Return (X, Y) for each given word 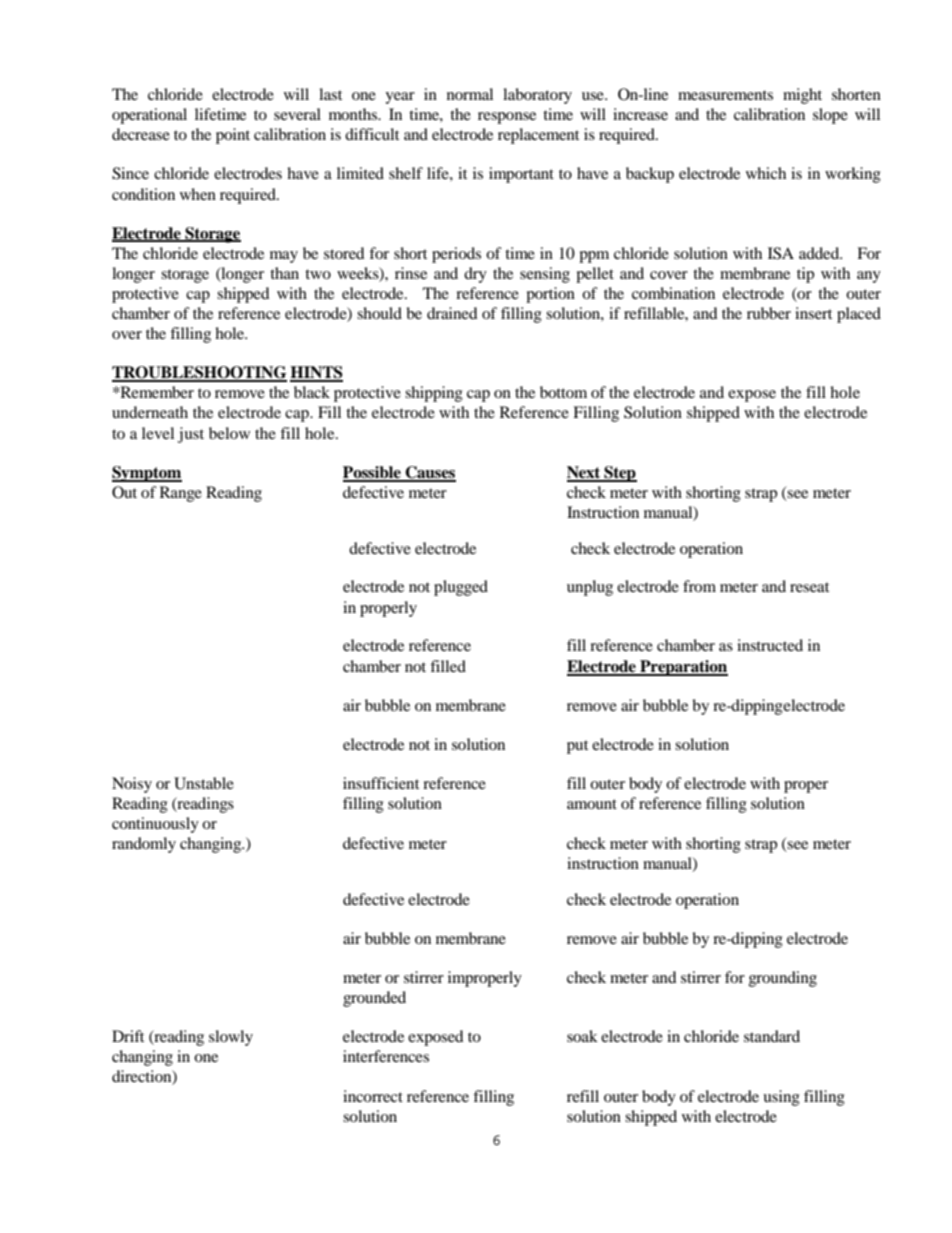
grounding (783, 979)
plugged (461, 588)
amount (592, 804)
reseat (809, 587)
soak (582, 1036)
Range (181, 494)
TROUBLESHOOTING (199, 373)
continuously (155, 825)
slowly (231, 1038)
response (507, 118)
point (233, 136)
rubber (769, 313)
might (802, 96)
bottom (563, 392)
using (781, 1098)
